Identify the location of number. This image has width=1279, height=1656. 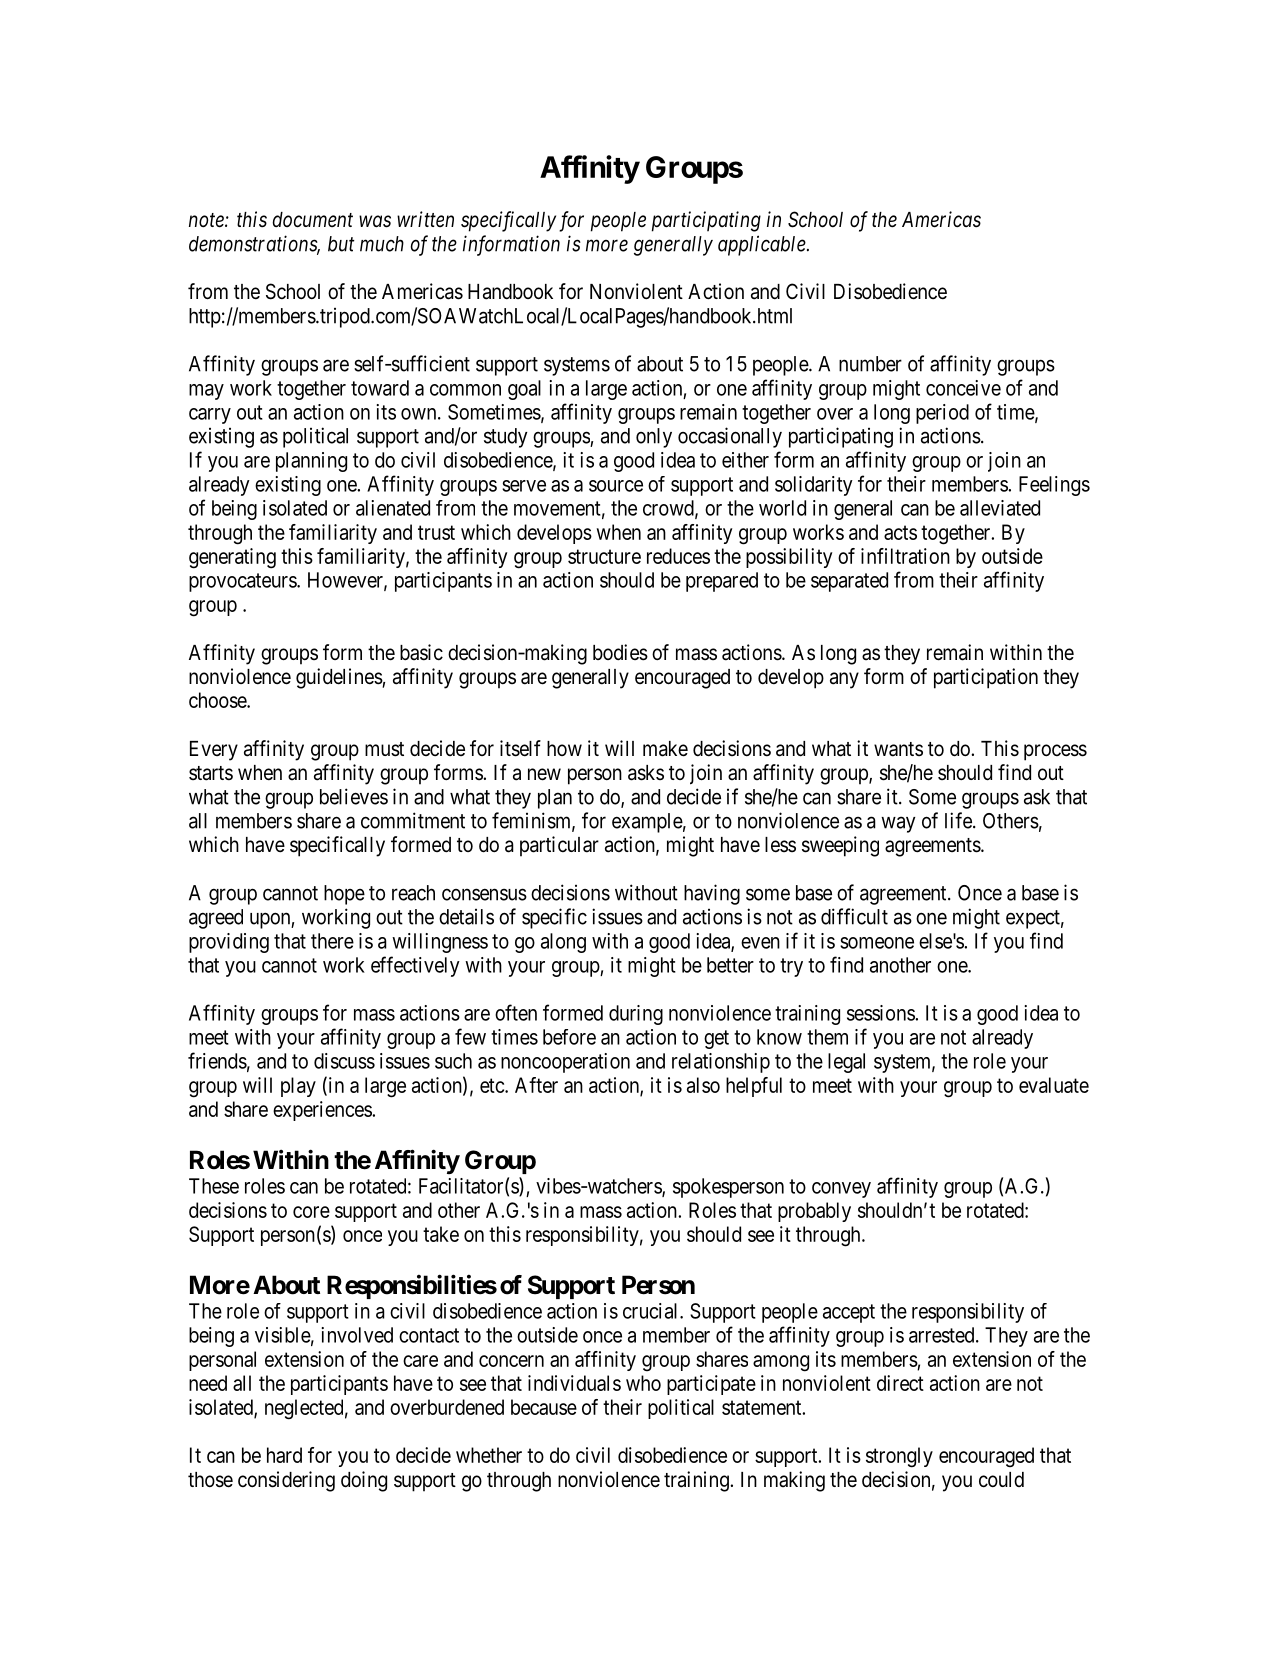
(870, 364).
